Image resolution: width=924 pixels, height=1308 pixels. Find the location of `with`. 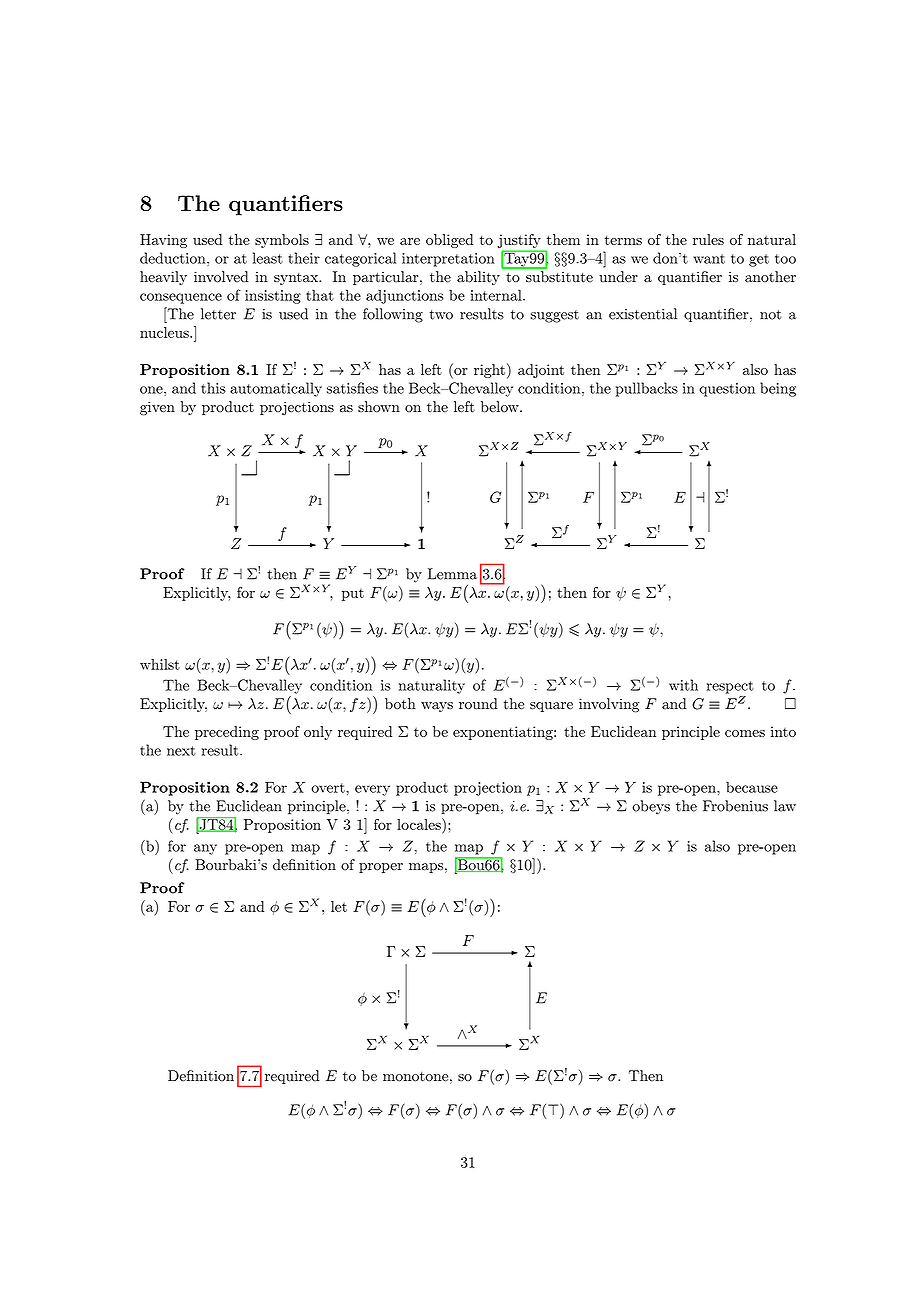

with is located at coordinates (683, 685).
